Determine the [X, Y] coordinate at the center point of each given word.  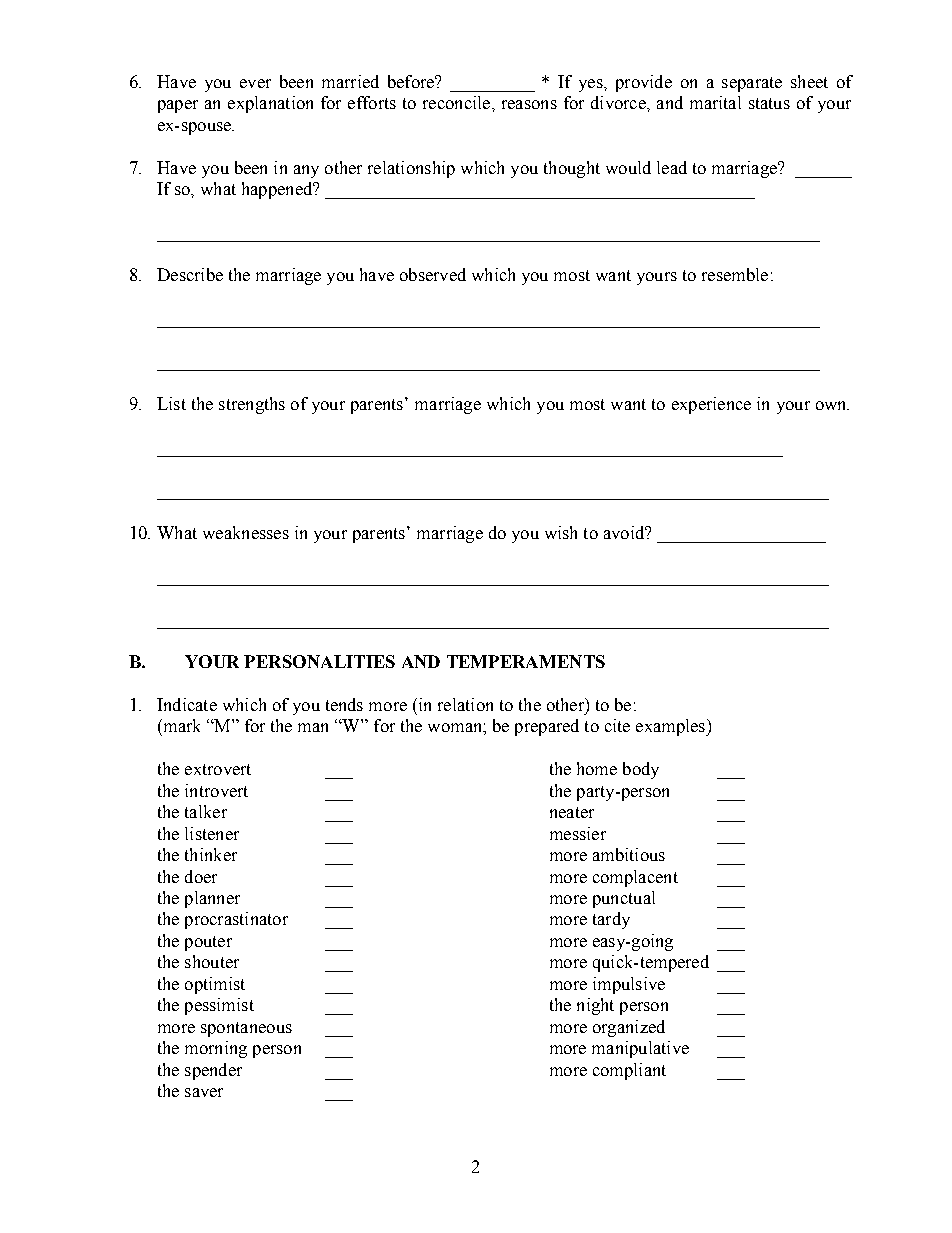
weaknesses [246, 532]
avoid [625, 532]
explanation [270, 104]
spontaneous [246, 1029]
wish [561, 532]
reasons [529, 104]
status [769, 103]
